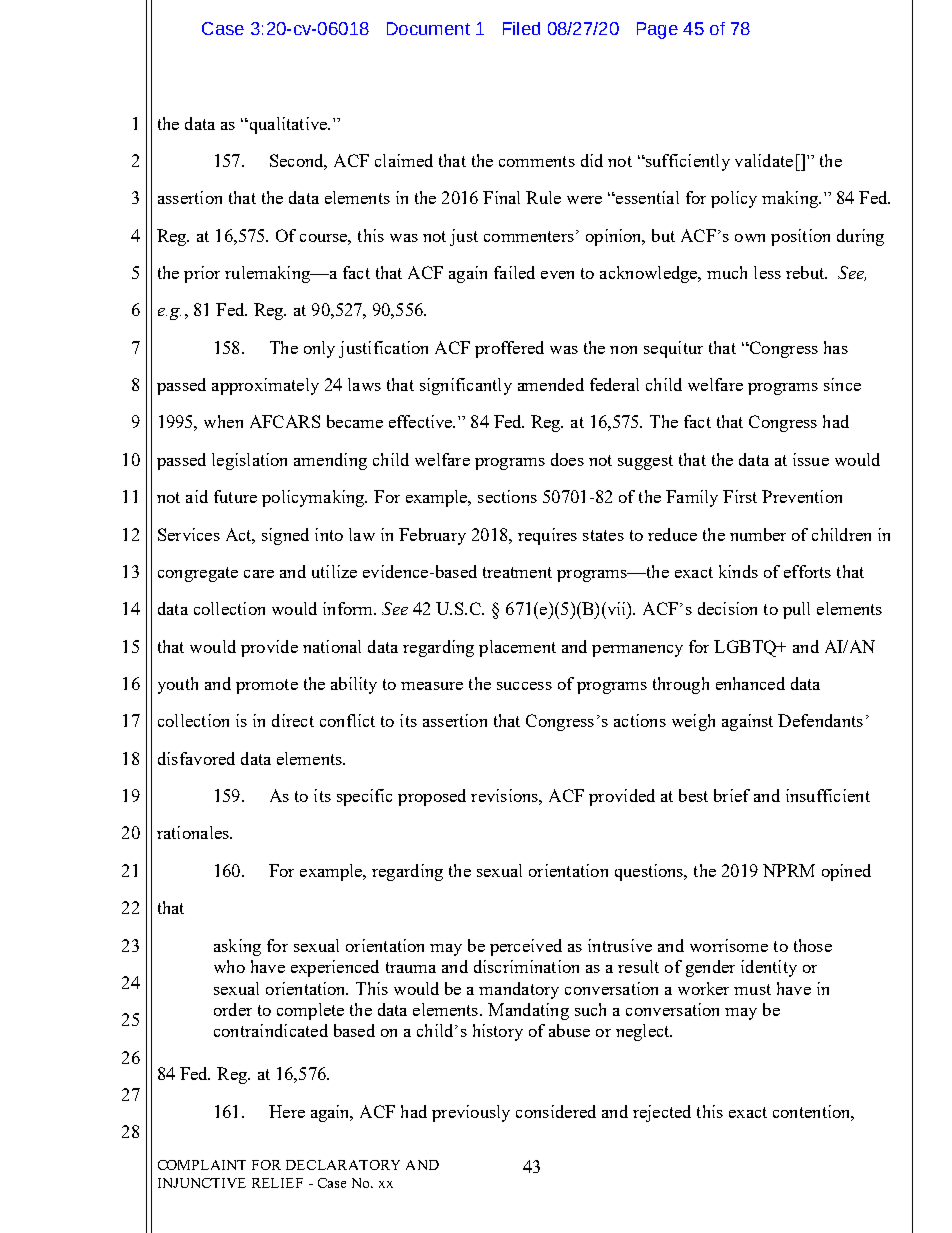  What do you see at coordinates (265, 386) in the screenshot?
I see `approximately` at bounding box center [265, 386].
